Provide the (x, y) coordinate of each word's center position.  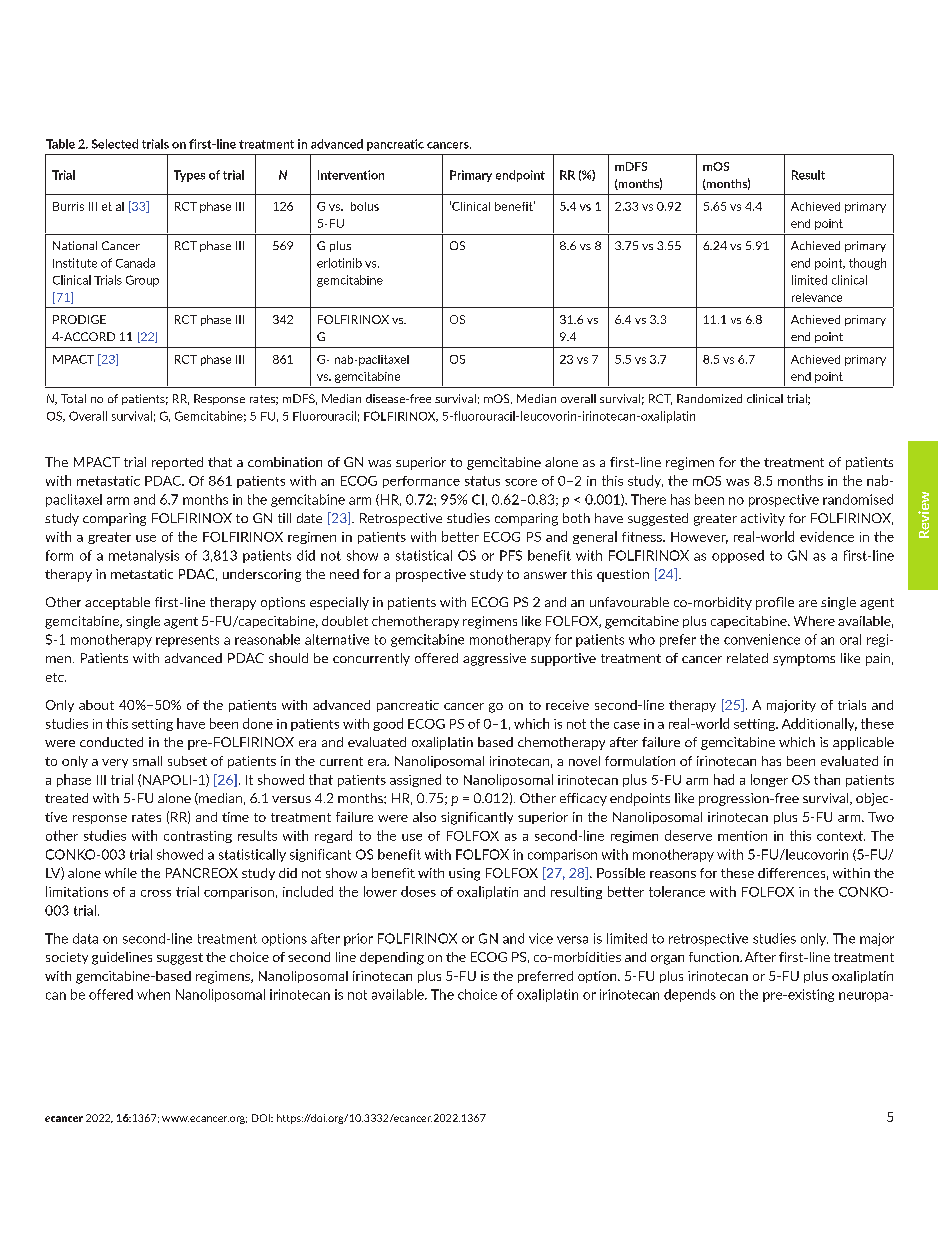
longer (769, 780)
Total (73, 398)
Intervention (351, 175)
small (147, 761)
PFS (511, 555)
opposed (738, 556)
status (482, 481)
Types (189, 176)
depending (392, 958)
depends (690, 995)
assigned (415, 780)
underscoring (262, 575)
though (867, 264)
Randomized (709, 398)
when (153, 994)
